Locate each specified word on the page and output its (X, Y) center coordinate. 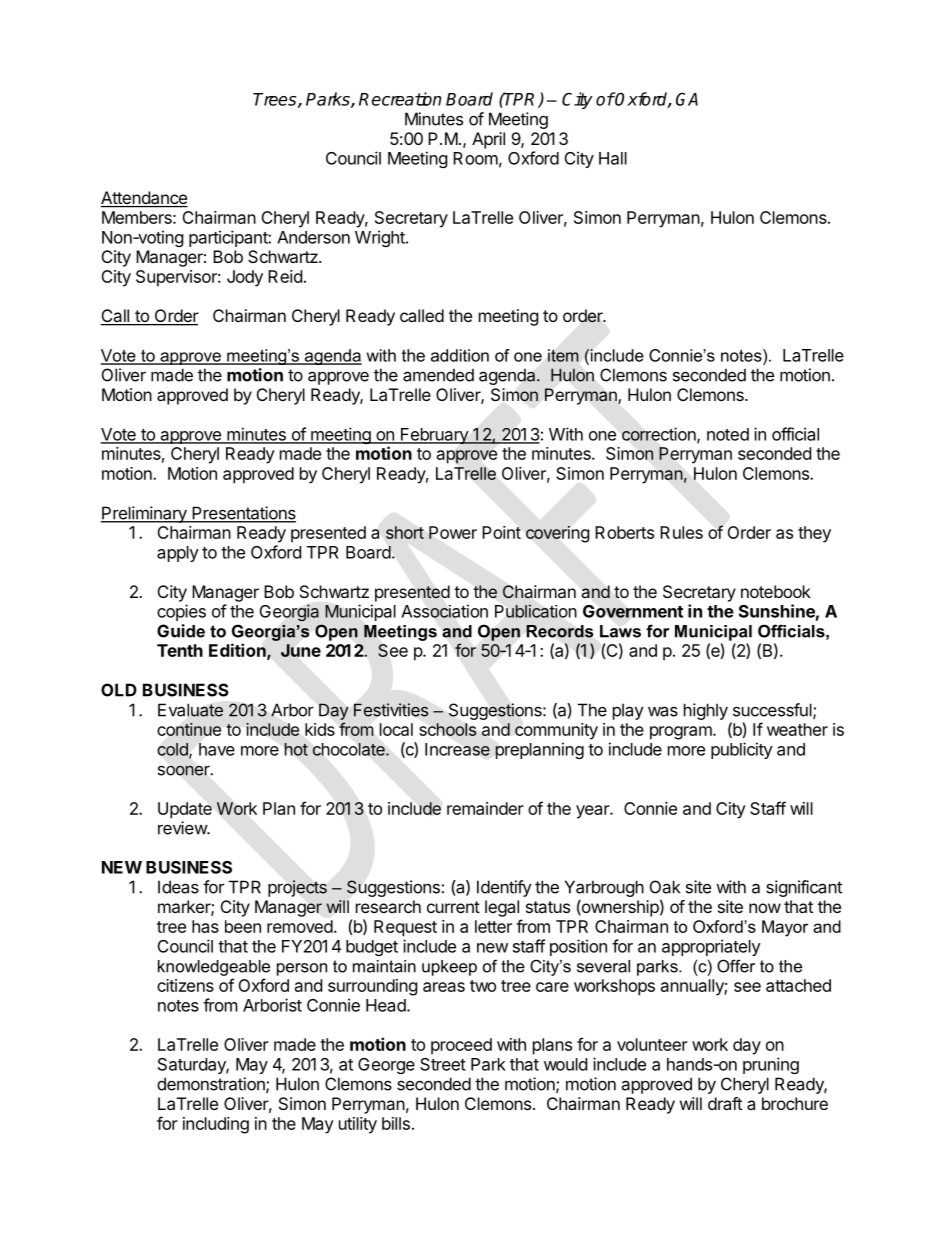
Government (633, 611)
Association (444, 611)
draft (725, 1103)
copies (181, 612)
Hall (613, 158)
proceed (461, 1046)
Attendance (144, 199)
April (488, 140)
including (216, 1125)
